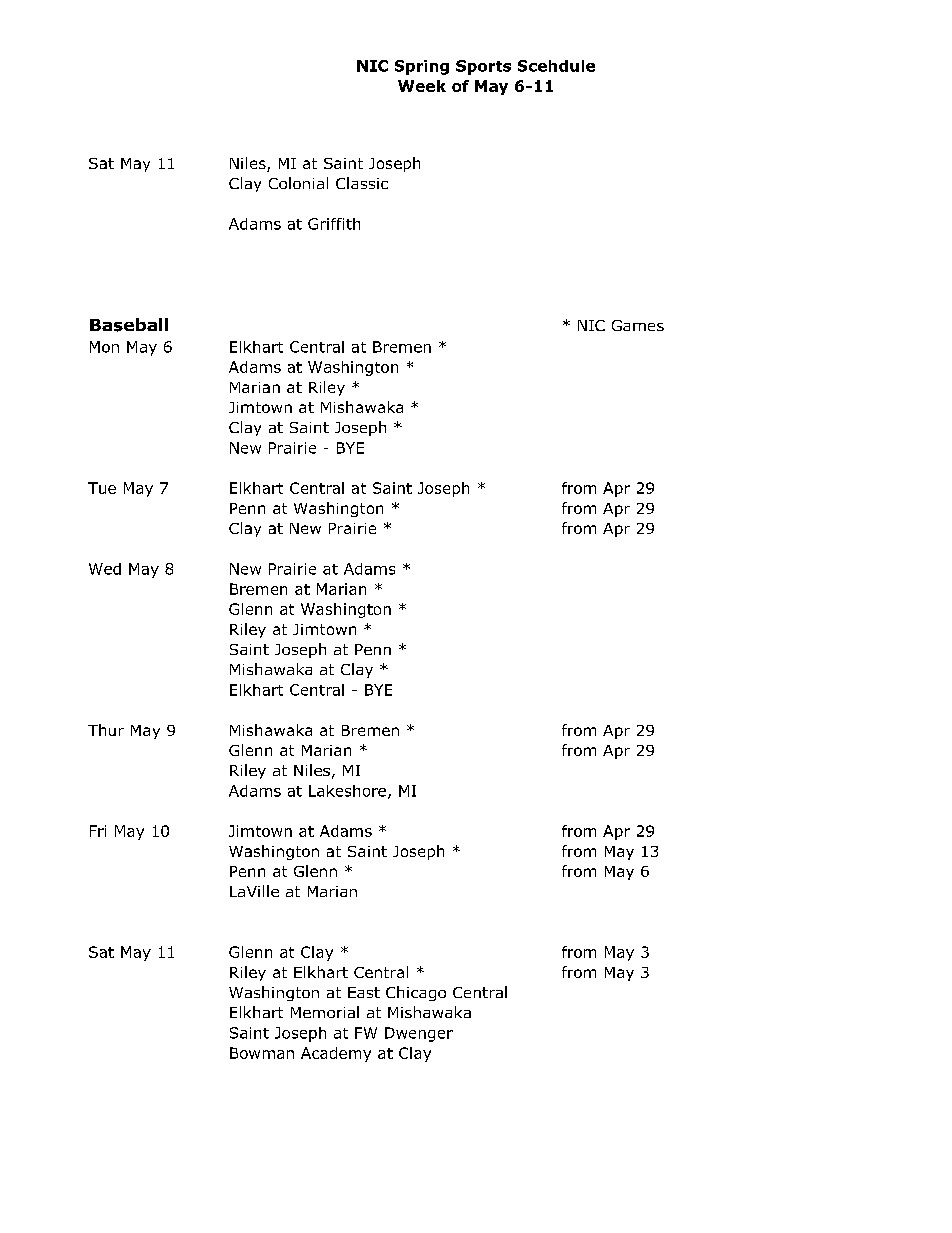  I want to click on East, so click(364, 992).
